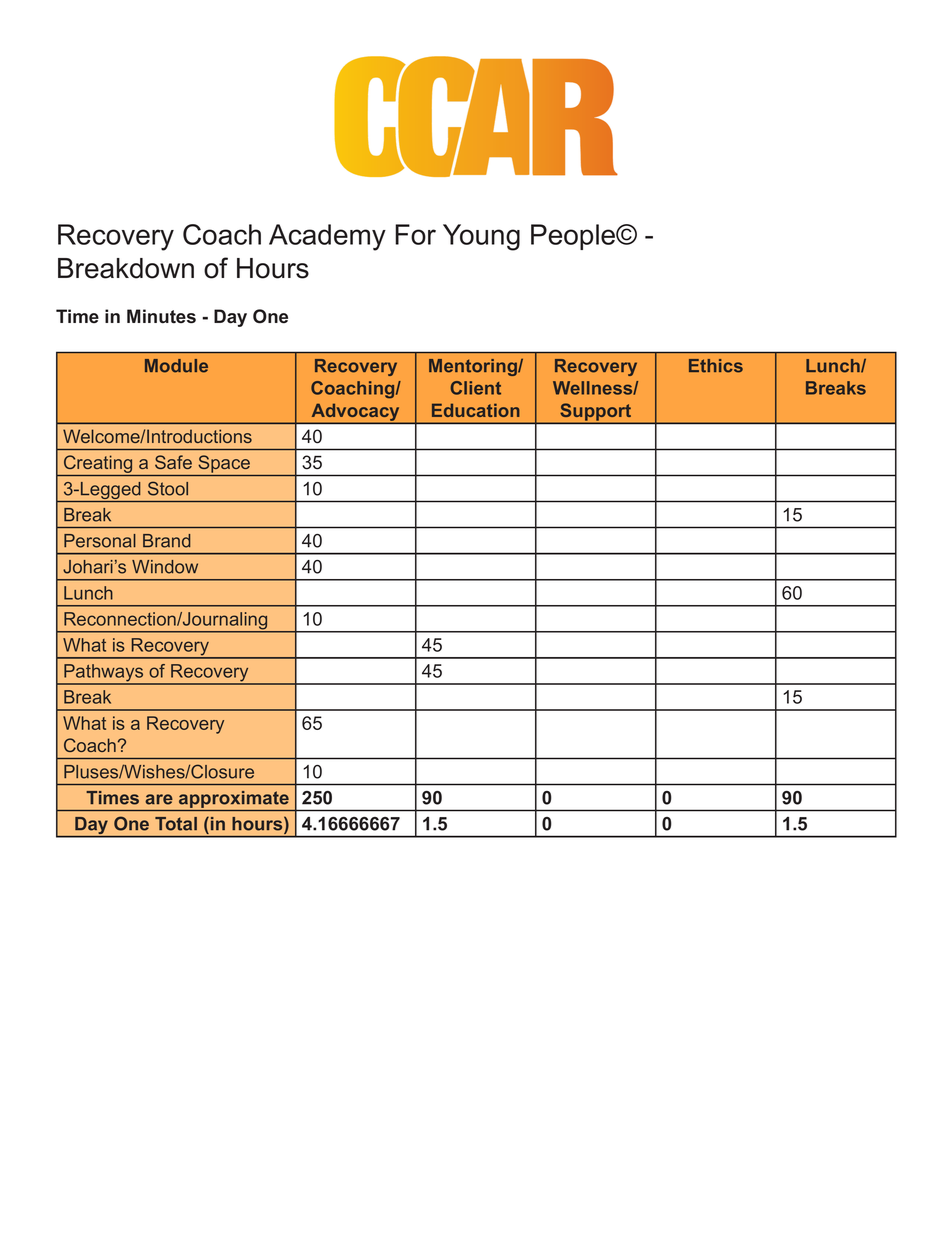 This screenshot has height=1233, width=952. I want to click on Mentoring, so click(474, 367).
